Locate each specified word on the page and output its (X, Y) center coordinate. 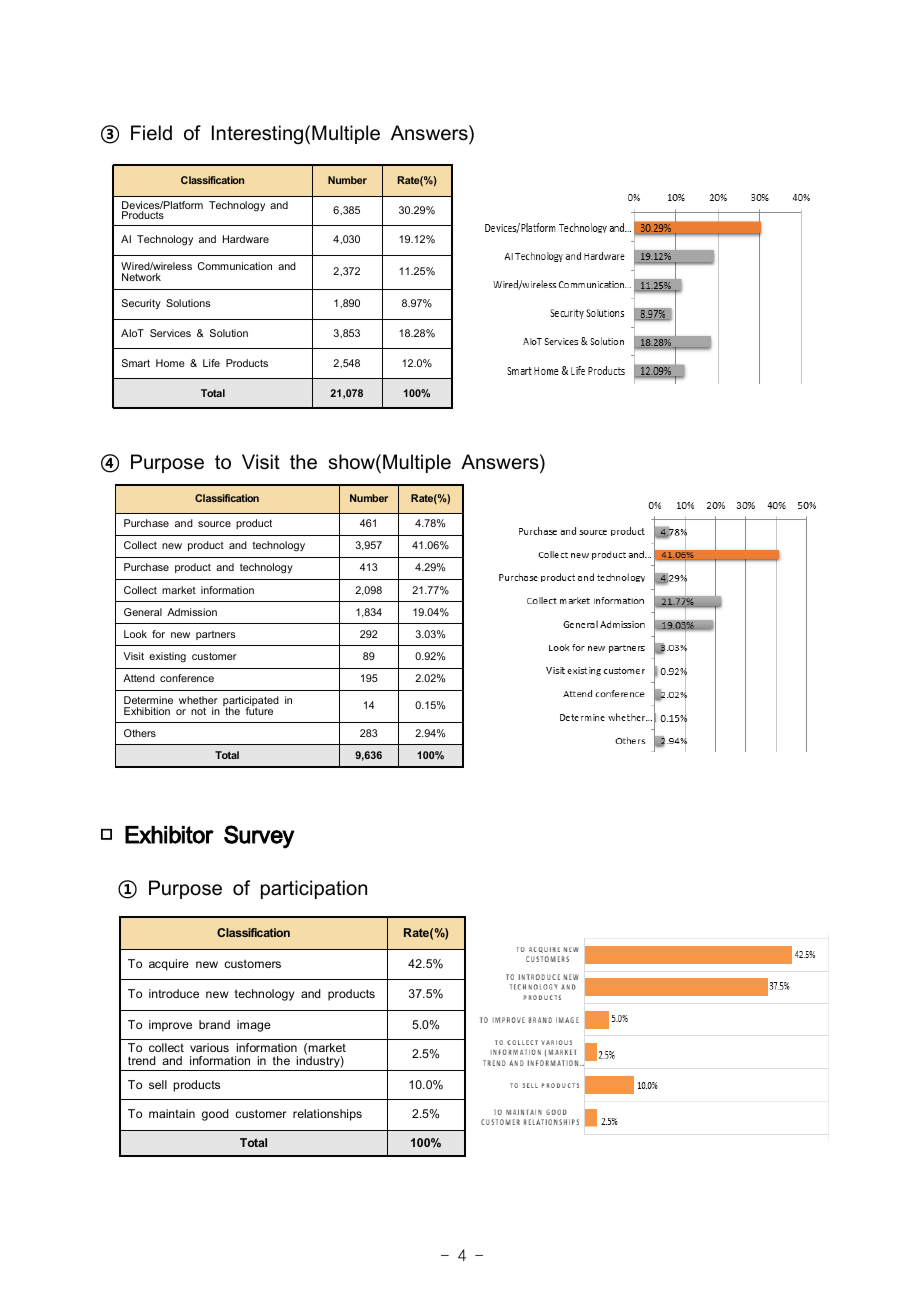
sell (158, 1084)
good (215, 1115)
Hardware (246, 239)
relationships (327, 1115)
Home (170, 363)
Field (151, 133)
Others (140, 733)
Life (211, 363)
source (214, 524)
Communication (235, 266)
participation (314, 889)
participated (251, 702)
